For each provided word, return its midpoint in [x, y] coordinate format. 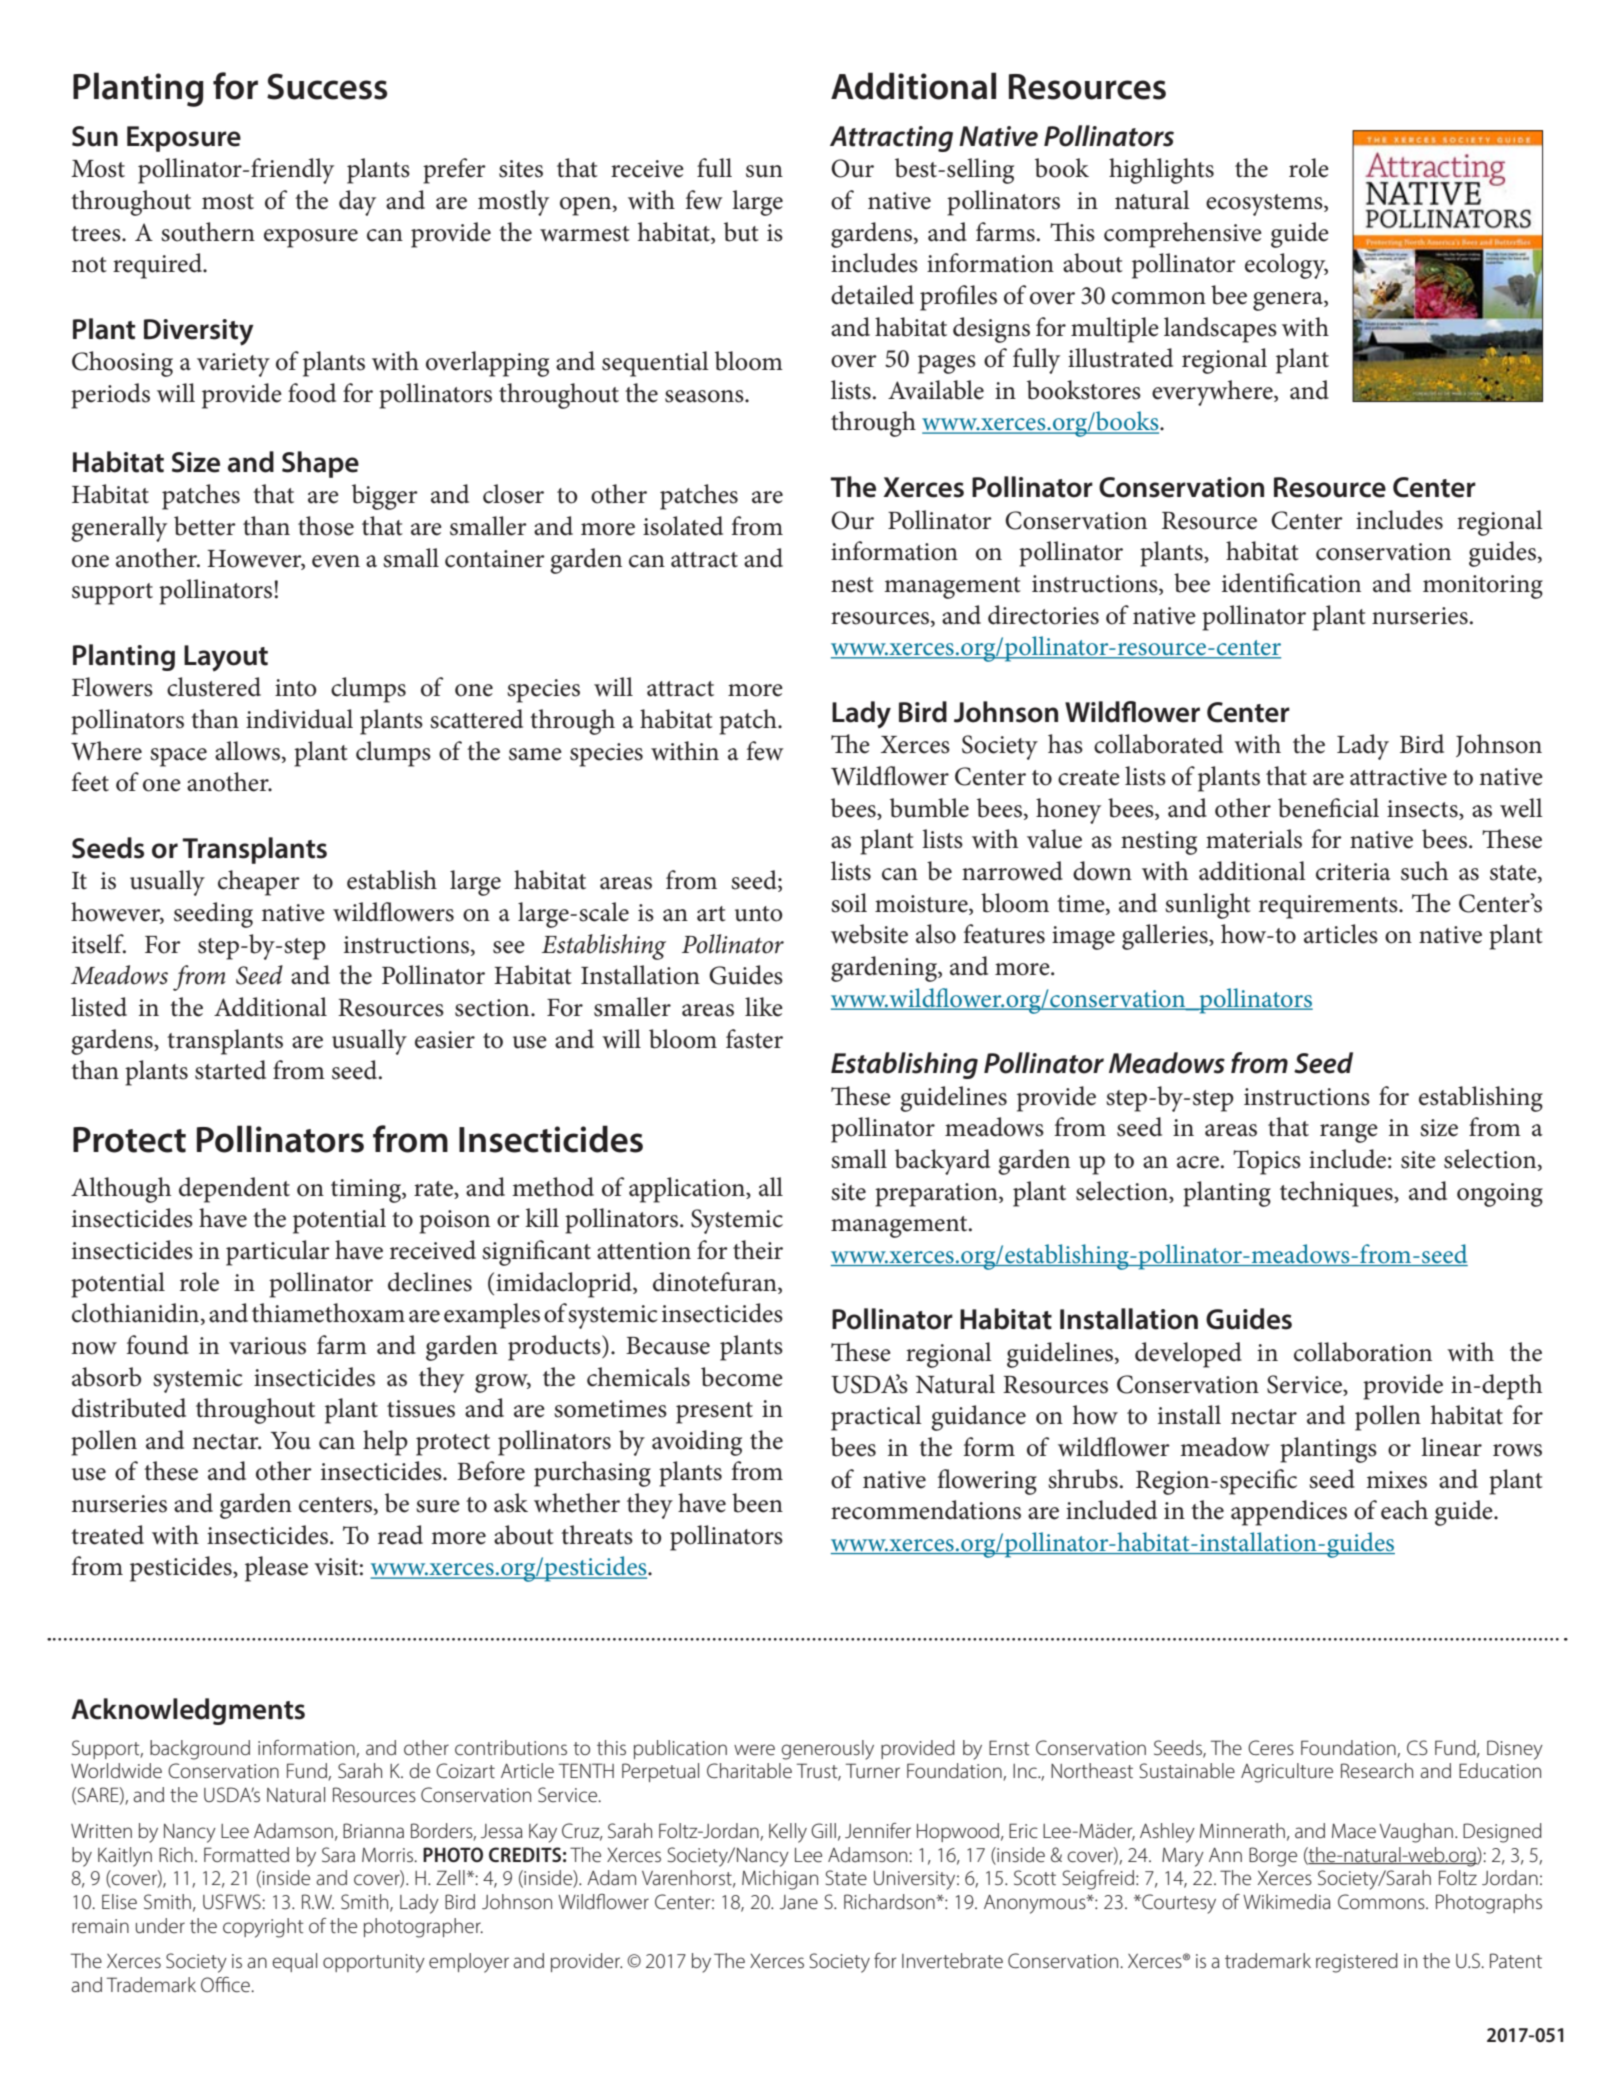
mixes [1396, 1480]
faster [754, 1039]
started [230, 1070]
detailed [872, 295]
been [757, 1503]
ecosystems [1265, 205]
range [1349, 1133]
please [276, 1569]
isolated [683, 526]
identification [1291, 583]
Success [327, 86]
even [336, 561]
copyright [263, 1928]
